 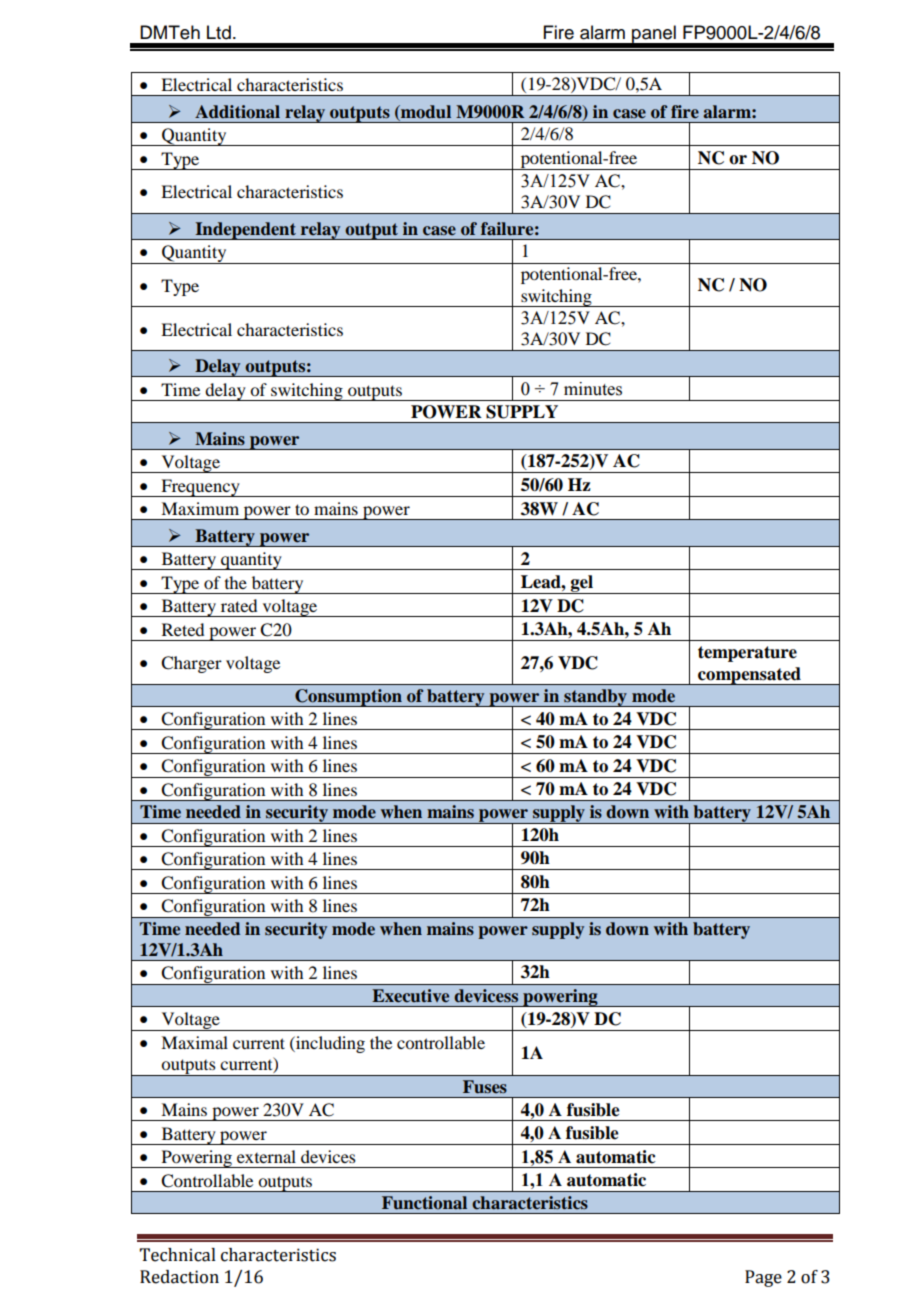 What do you see at coordinates (424, 1203) in the document?
I see `Functional` at bounding box center [424, 1203].
